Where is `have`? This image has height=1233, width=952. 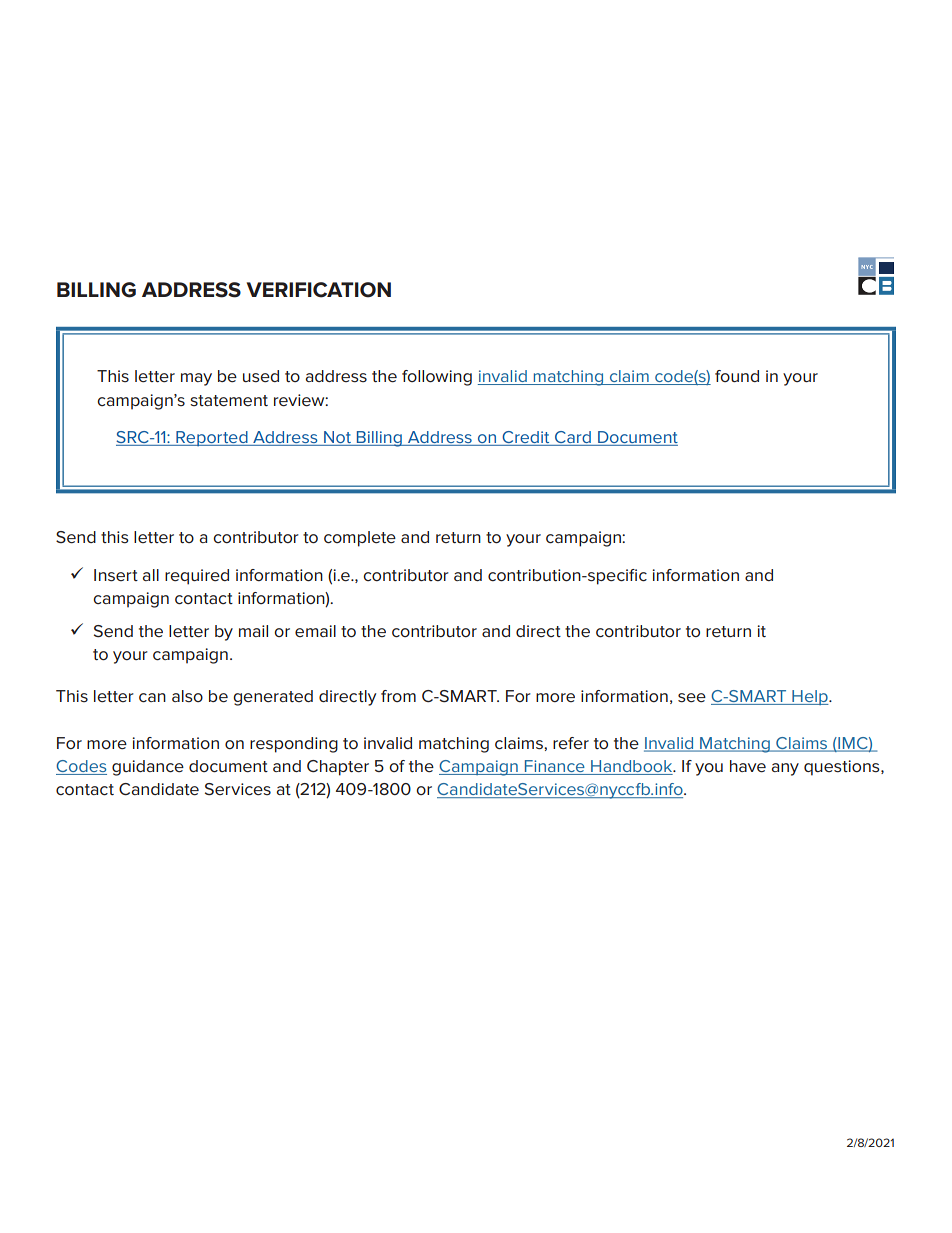
have is located at coordinates (748, 766).
